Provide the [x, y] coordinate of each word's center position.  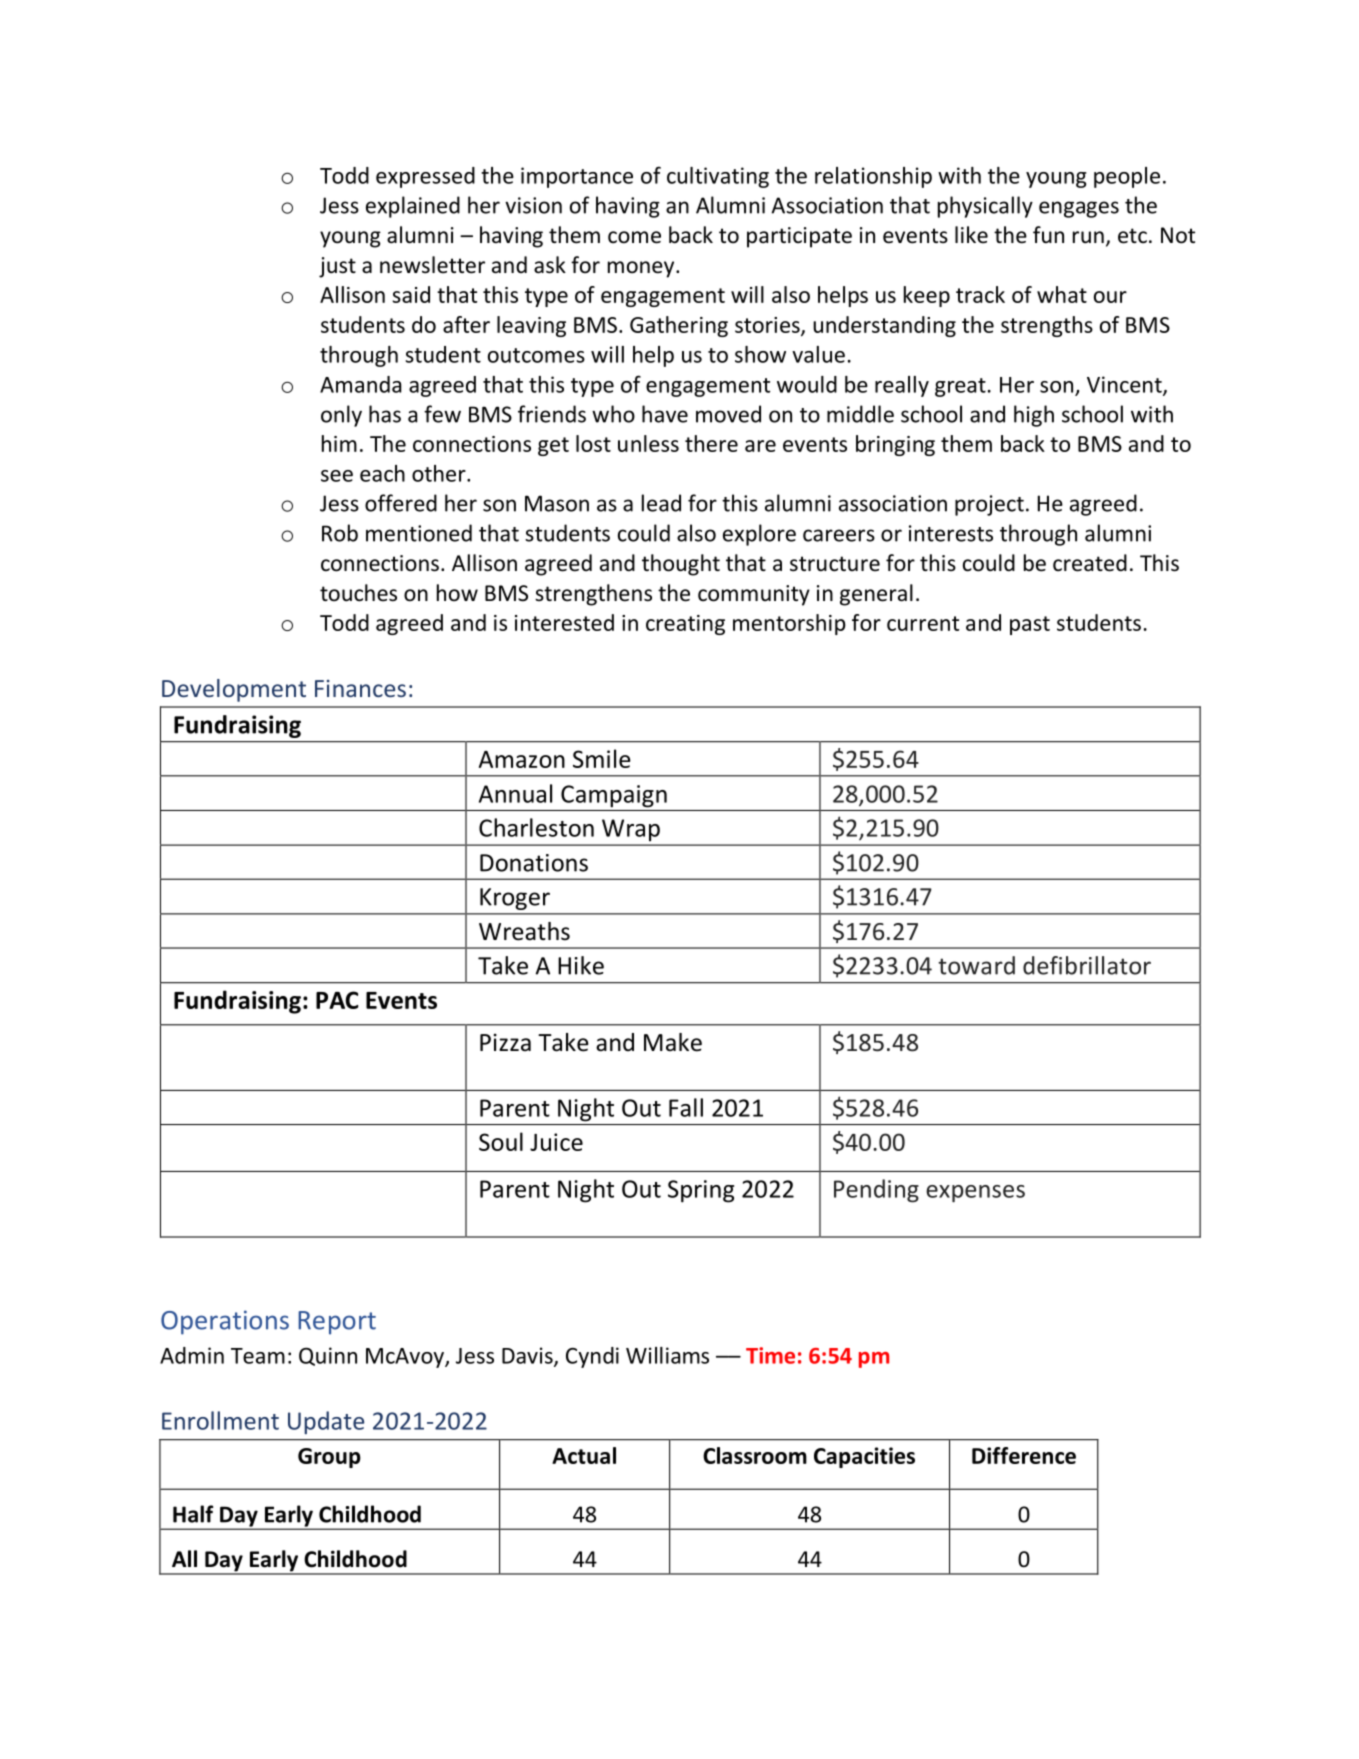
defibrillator [1087, 965]
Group [329, 1458]
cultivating [718, 177]
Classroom [755, 1455]
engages [1079, 209]
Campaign [614, 796]
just [337, 267]
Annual [515, 793]
